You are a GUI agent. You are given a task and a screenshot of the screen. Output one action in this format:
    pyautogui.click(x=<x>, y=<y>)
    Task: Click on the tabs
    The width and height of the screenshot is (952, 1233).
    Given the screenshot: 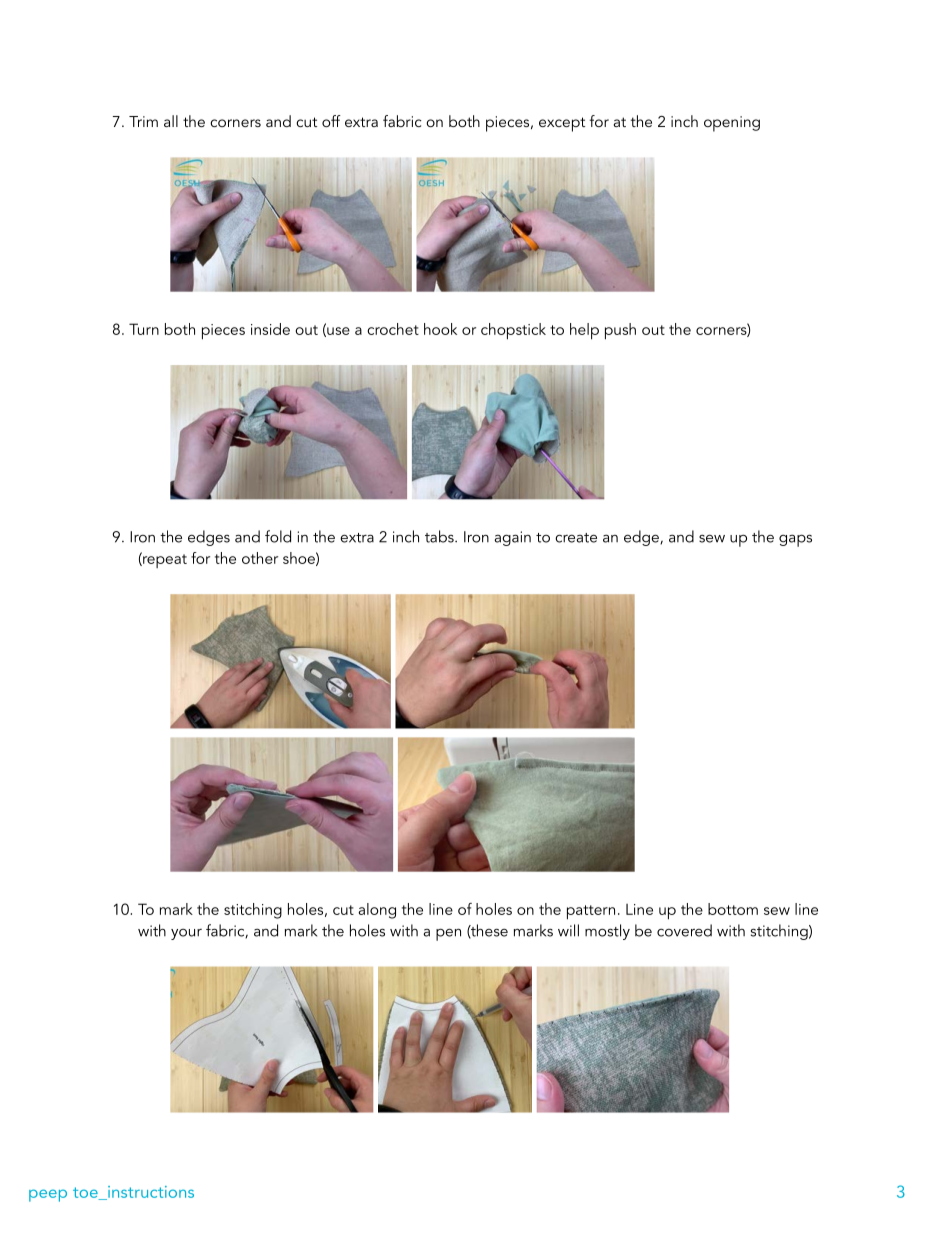 What is the action you would take?
    pyautogui.click(x=440, y=536)
